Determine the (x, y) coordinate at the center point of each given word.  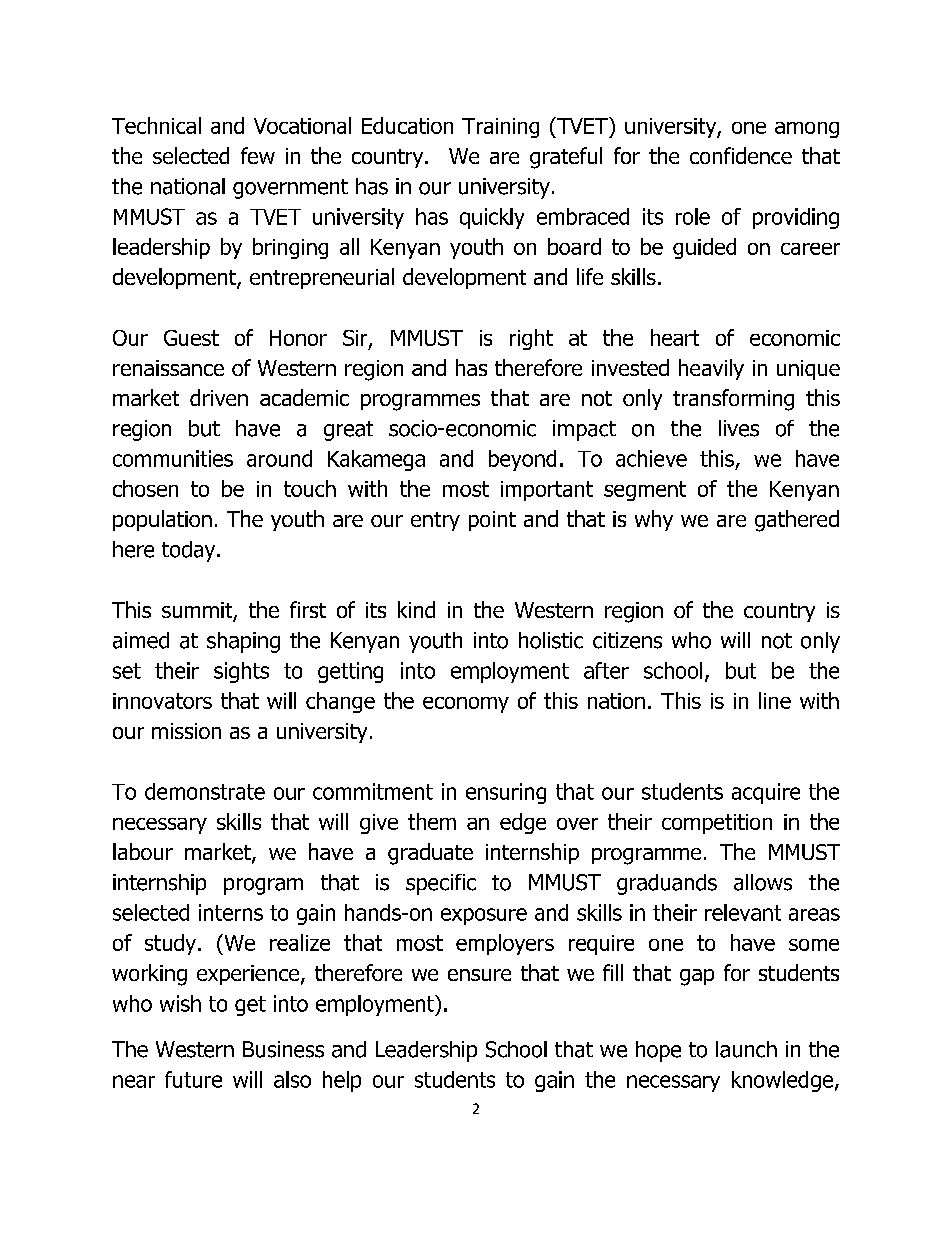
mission (186, 731)
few (258, 155)
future (193, 1079)
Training (500, 128)
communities (173, 458)
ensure (479, 975)
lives (739, 428)
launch (746, 1049)
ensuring (506, 793)
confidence (741, 155)
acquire (766, 793)
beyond (522, 460)
